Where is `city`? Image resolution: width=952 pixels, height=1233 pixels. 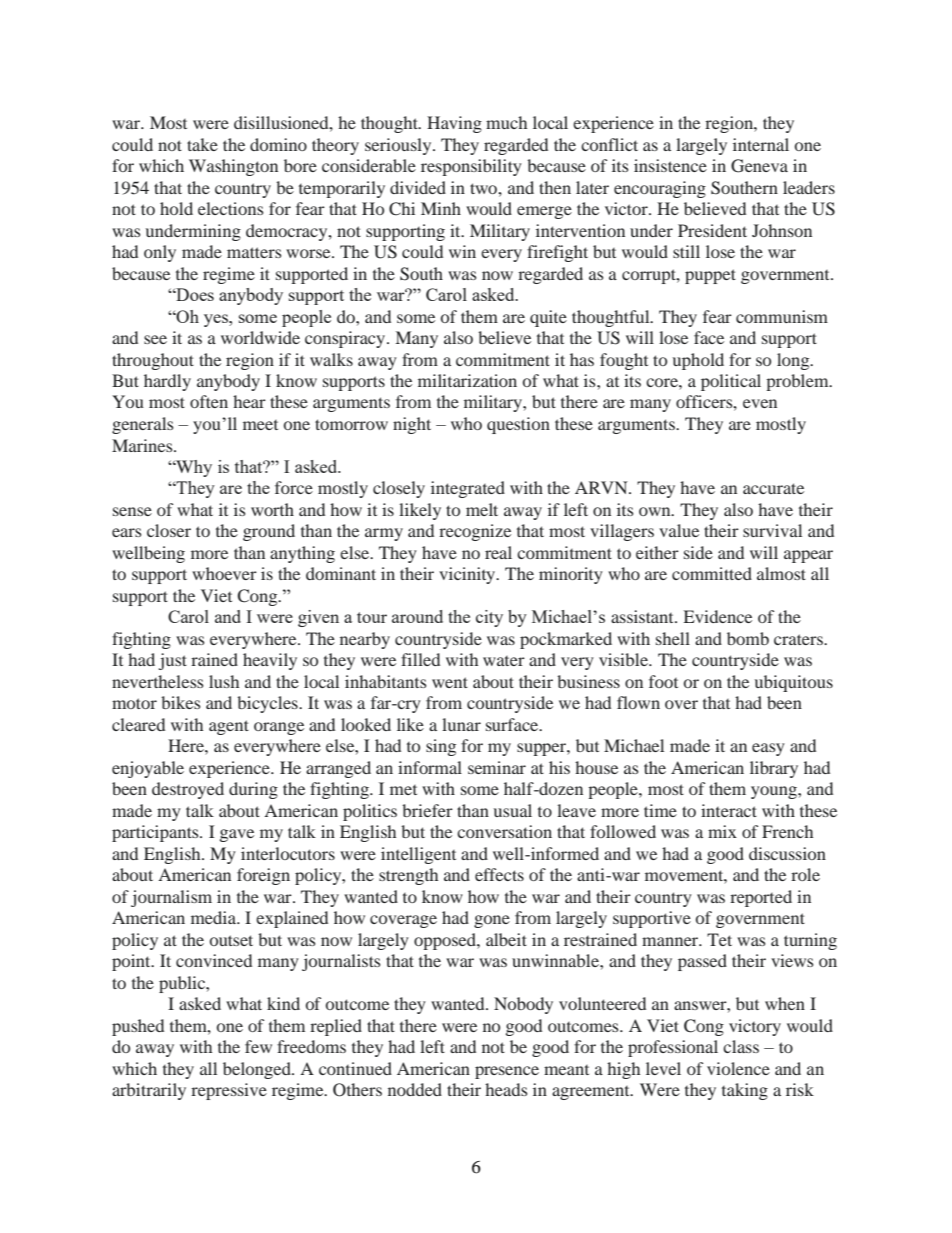
city is located at coordinates (489, 618).
